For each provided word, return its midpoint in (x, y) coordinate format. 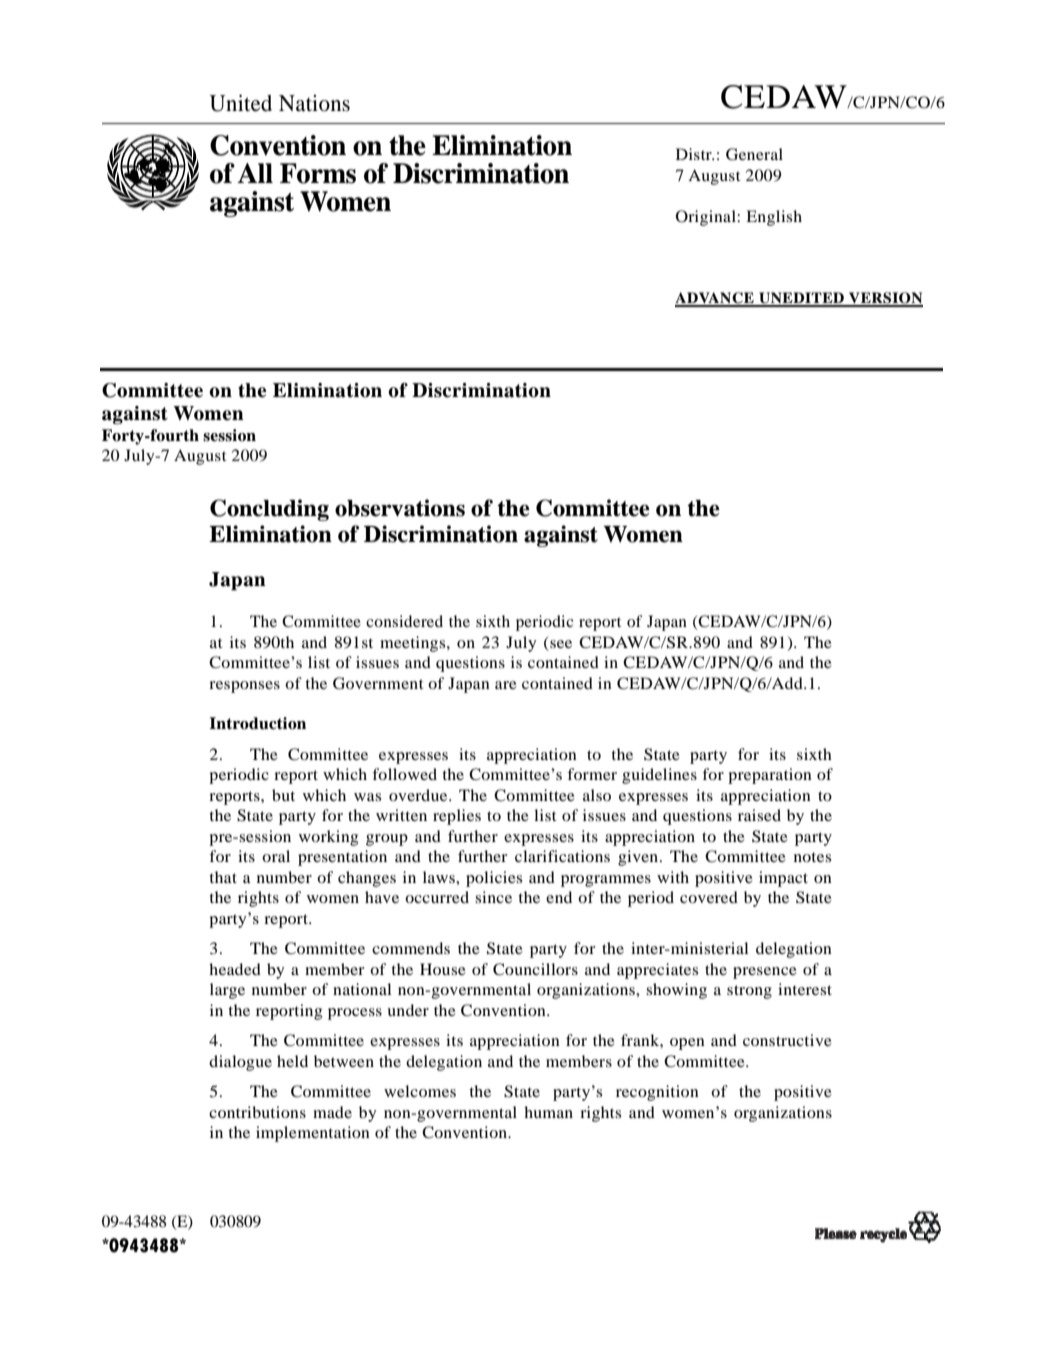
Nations (314, 103)
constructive (787, 1040)
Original (707, 218)
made (332, 1112)
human (548, 1112)
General (754, 154)
